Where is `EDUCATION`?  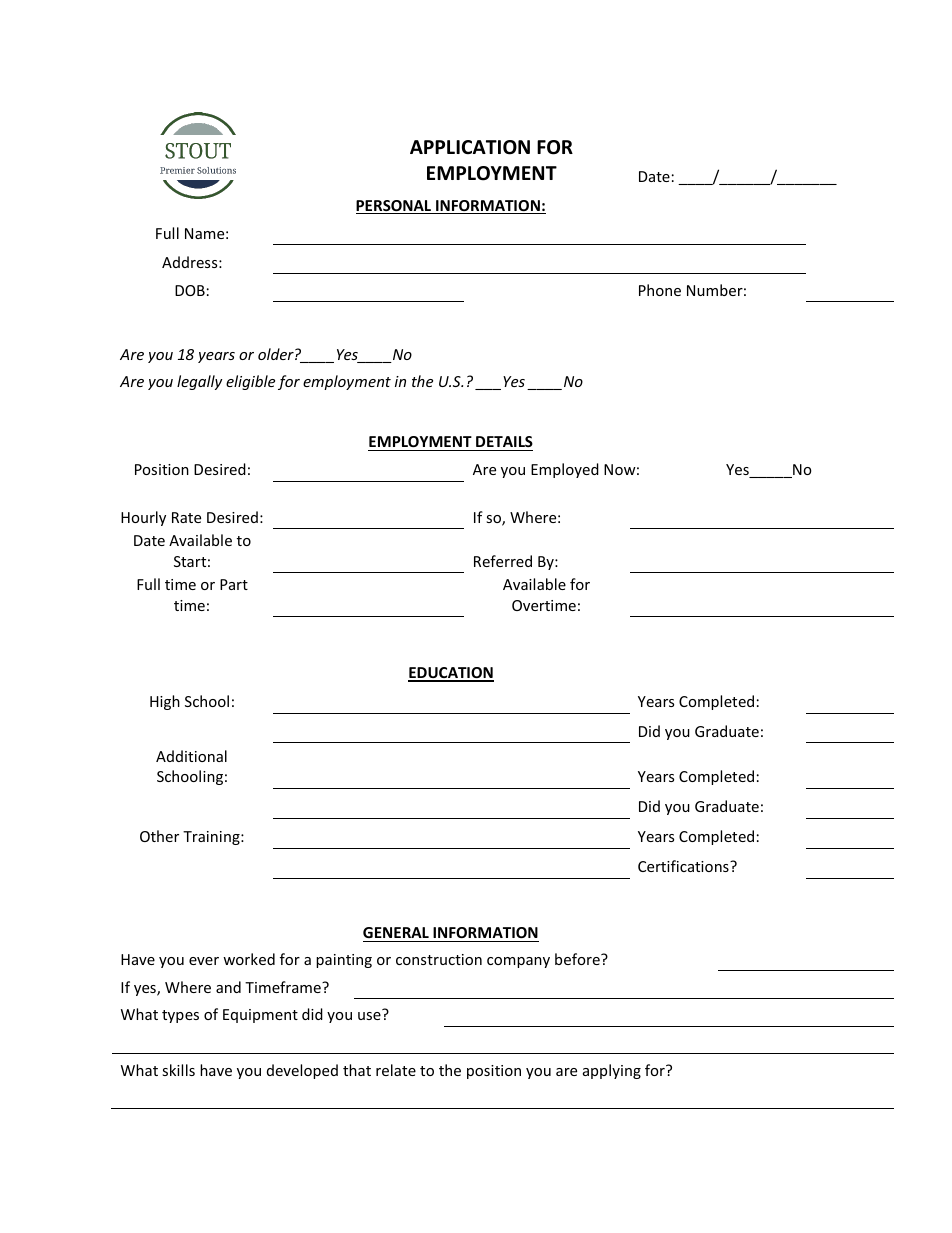
EDUCATION is located at coordinates (451, 674).
